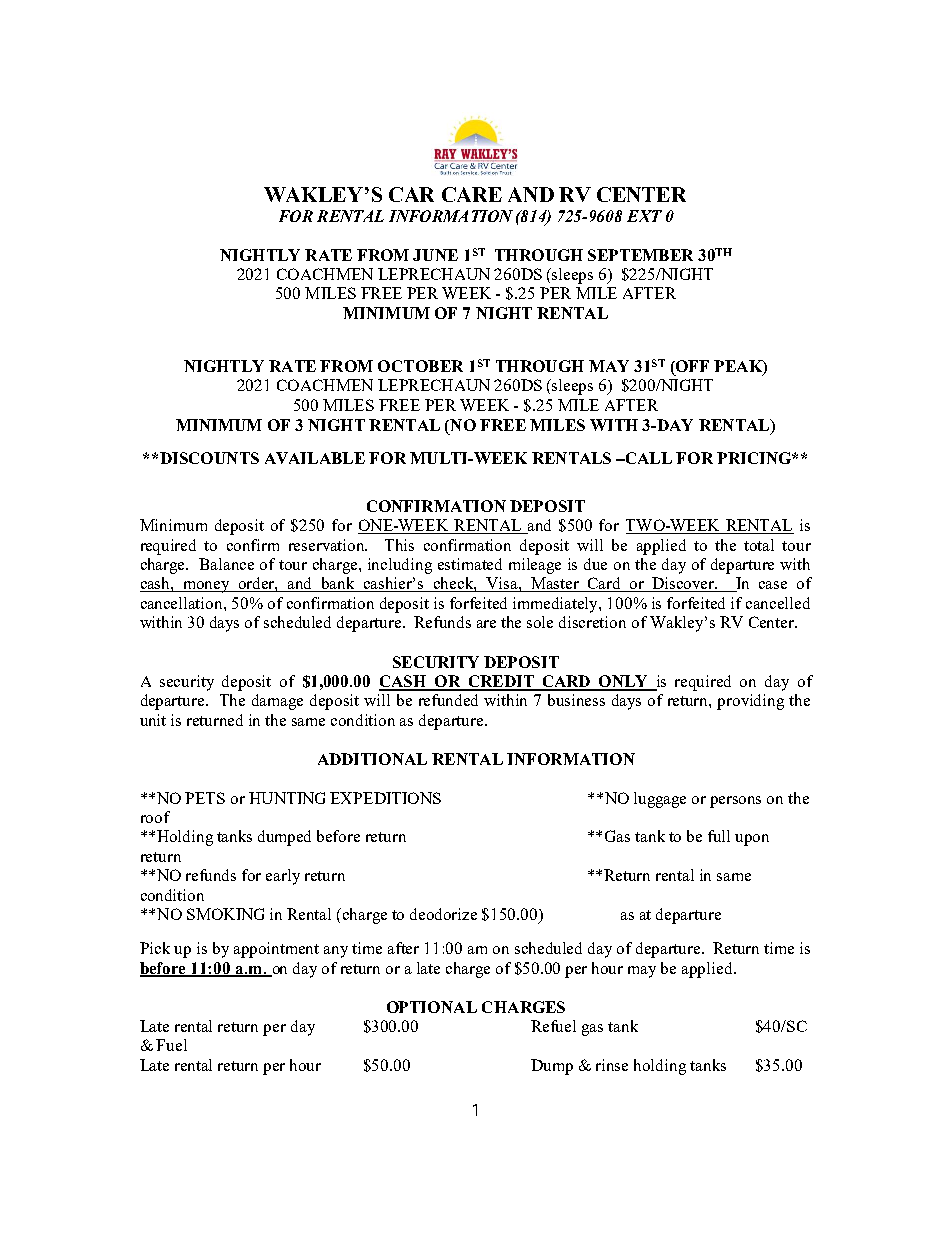 The width and height of the screenshot is (952, 1233). I want to click on rinse, so click(612, 1065).
